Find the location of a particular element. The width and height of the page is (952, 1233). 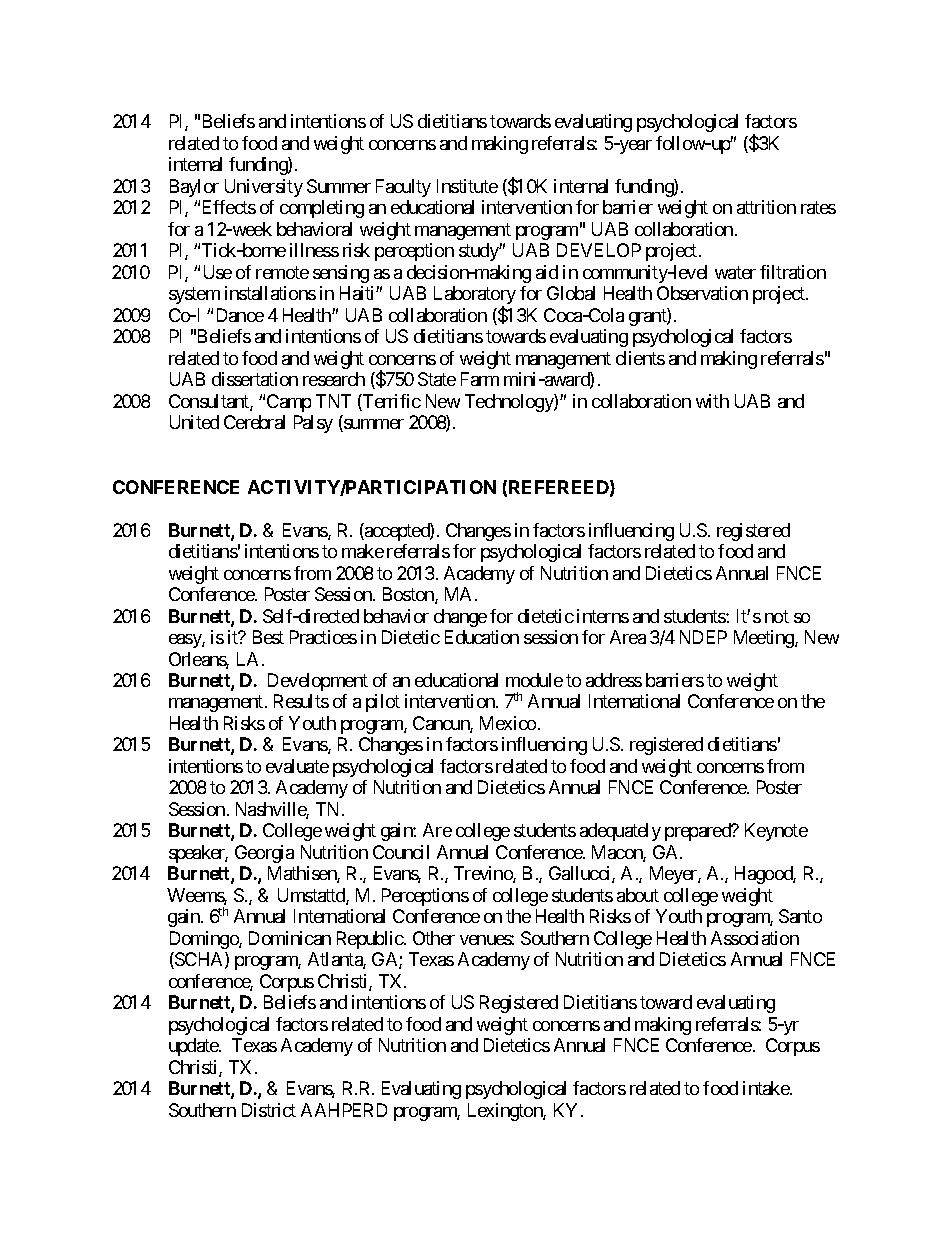

Other is located at coordinates (434, 938).
